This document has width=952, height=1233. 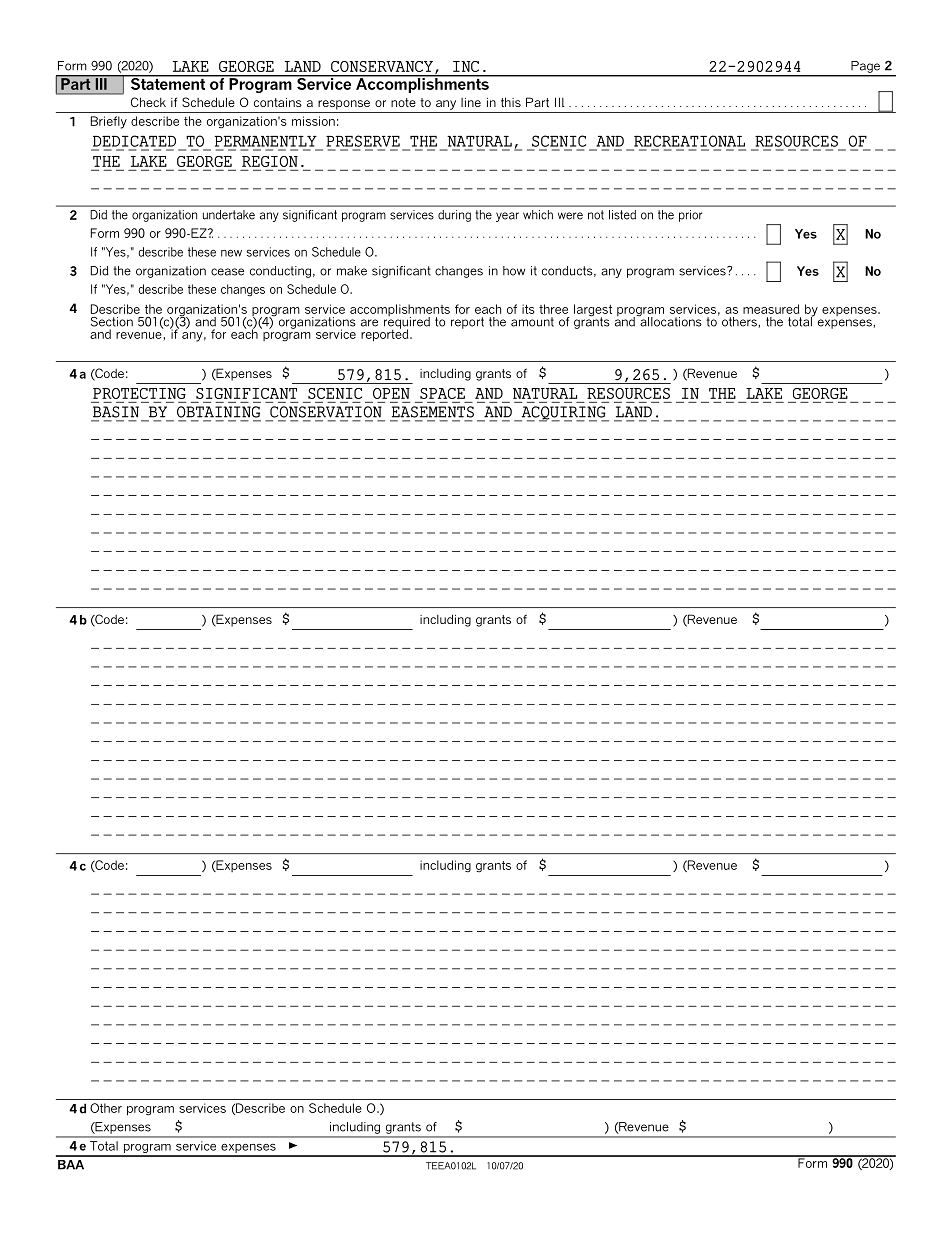 What do you see at coordinates (313, 121) in the document?
I see `mission` at bounding box center [313, 121].
